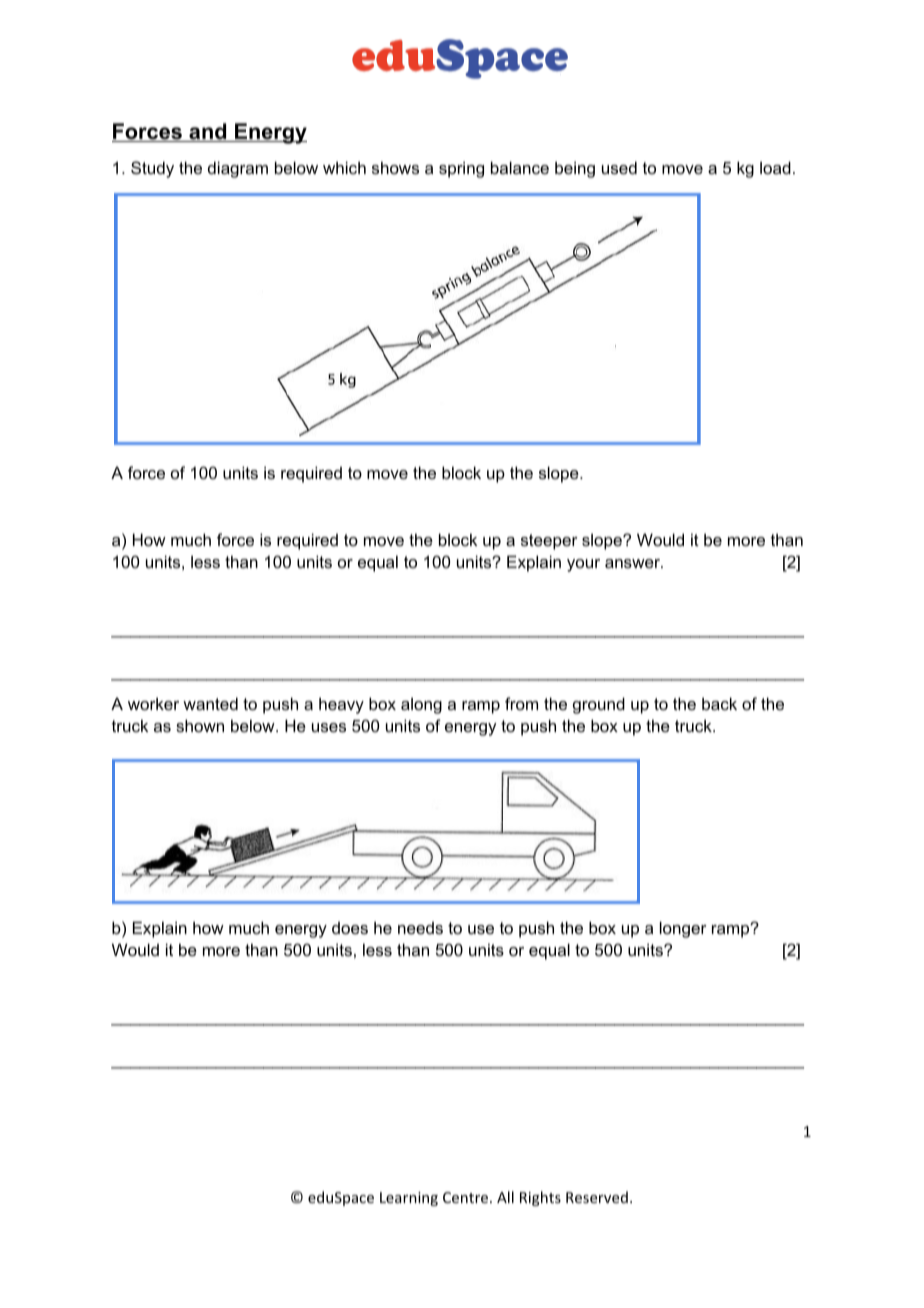 The height and width of the document is (1308, 924). Describe the element at coordinates (719, 703) in the document. I see `back` at that location.
